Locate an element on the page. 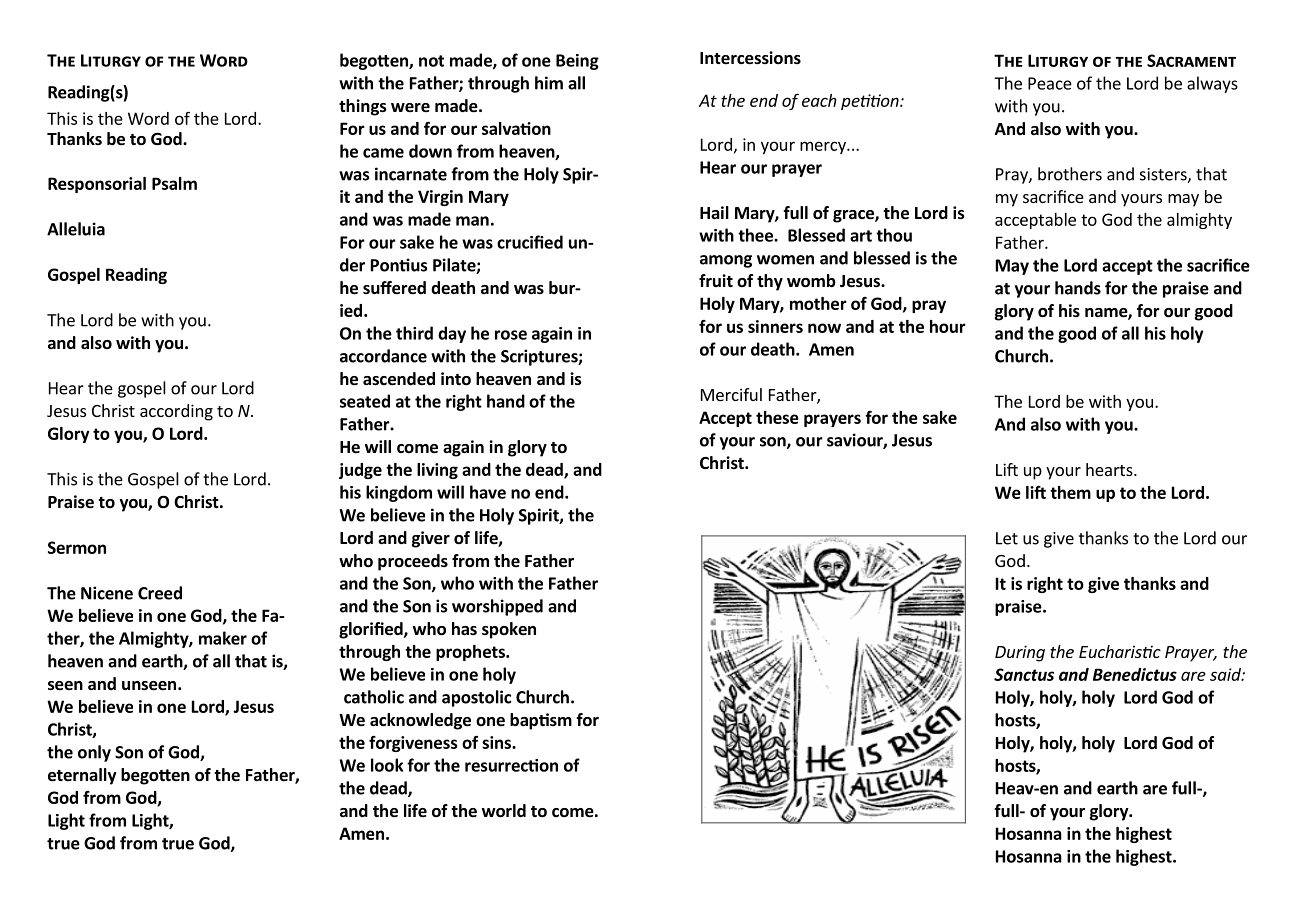 The height and width of the document is (924, 1308). thou is located at coordinates (894, 235).
